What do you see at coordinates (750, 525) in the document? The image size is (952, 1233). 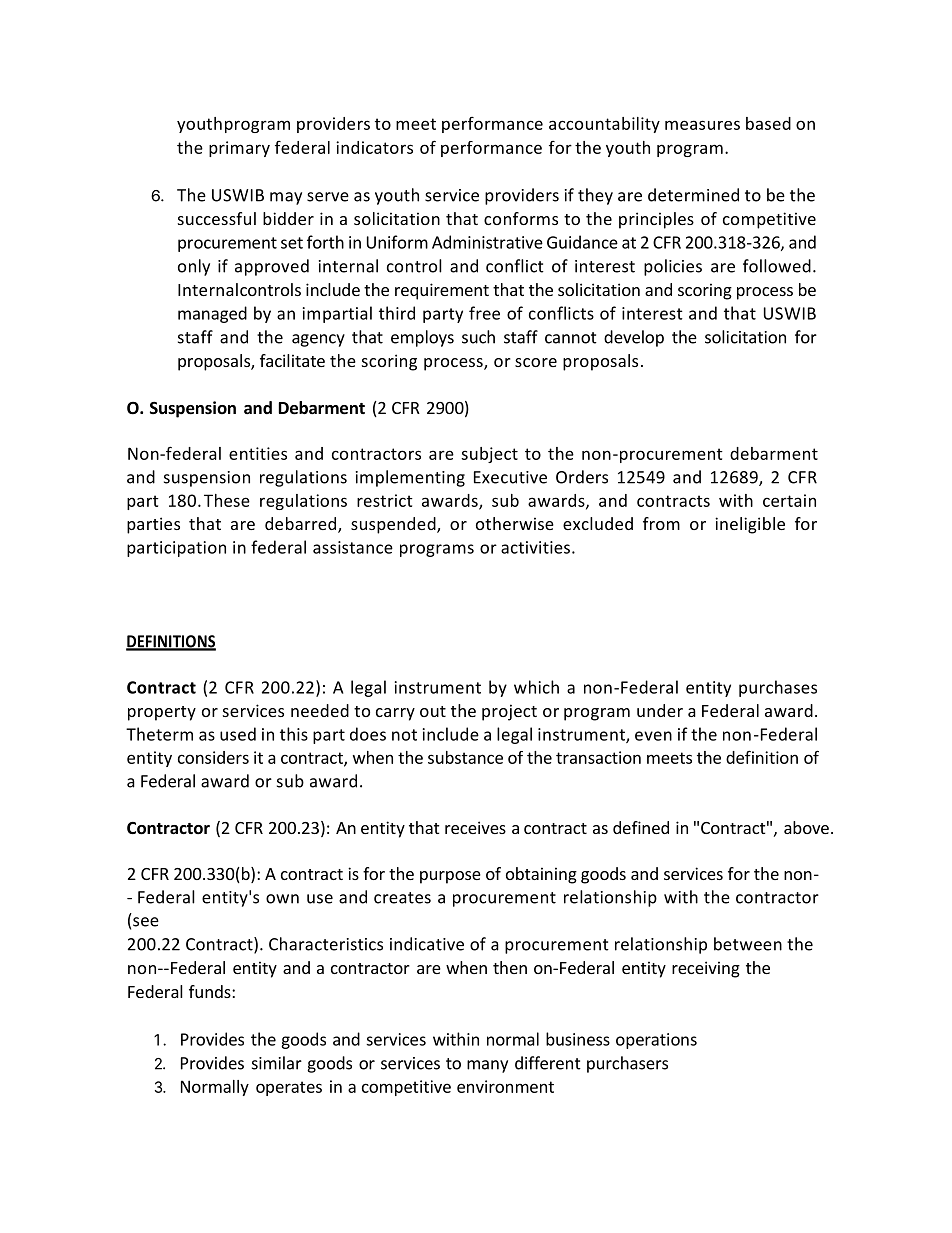 I see `ineligible` at bounding box center [750, 525].
